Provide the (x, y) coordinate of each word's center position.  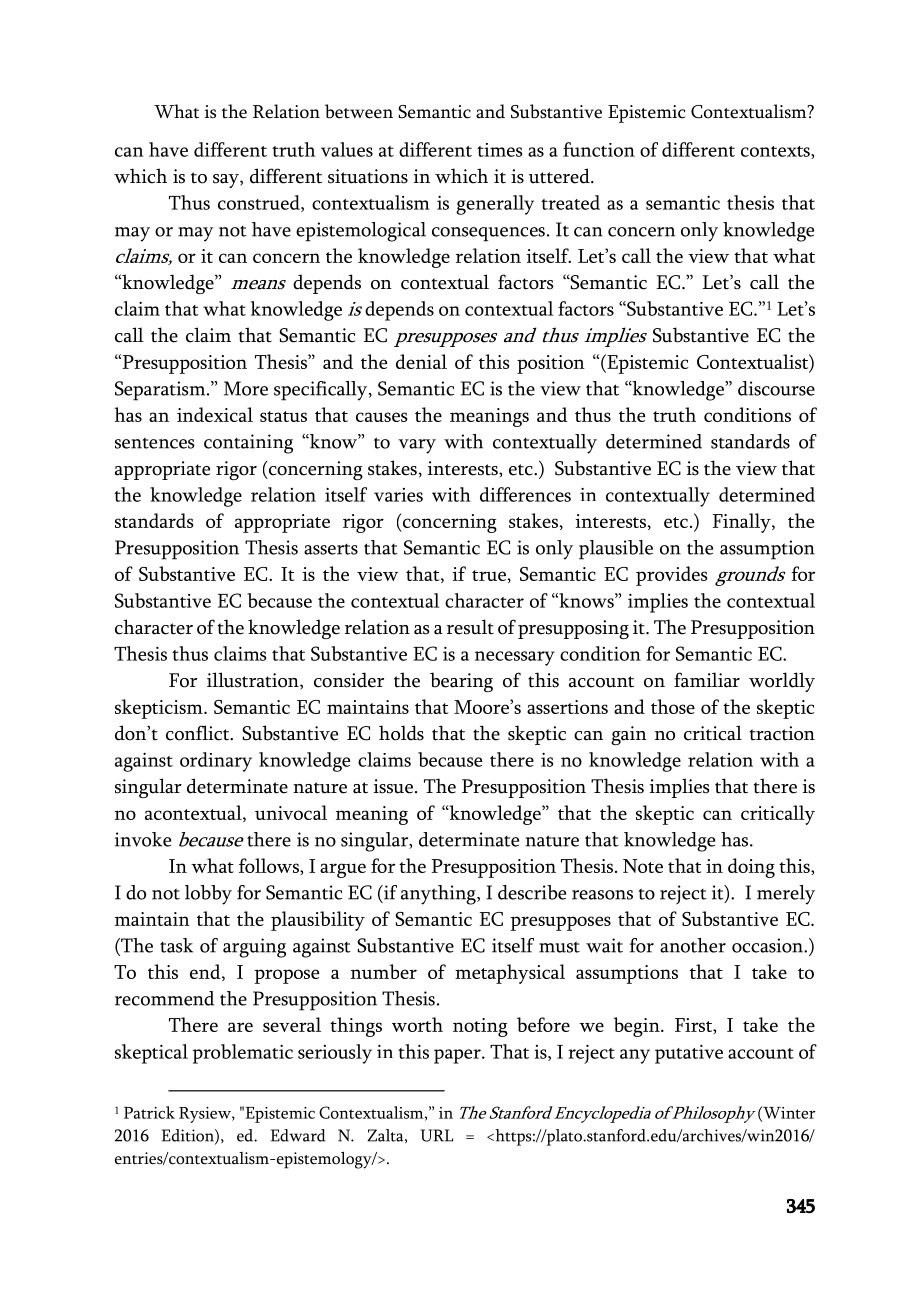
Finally (743, 523)
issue (393, 786)
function (599, 149)
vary (417, 446)
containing (248, 444)
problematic (243, 1054)
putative (689, 1054)
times (499, 150)
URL (437, 1135)
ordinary (216, 762)
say (227, 181)
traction (782, 733)
